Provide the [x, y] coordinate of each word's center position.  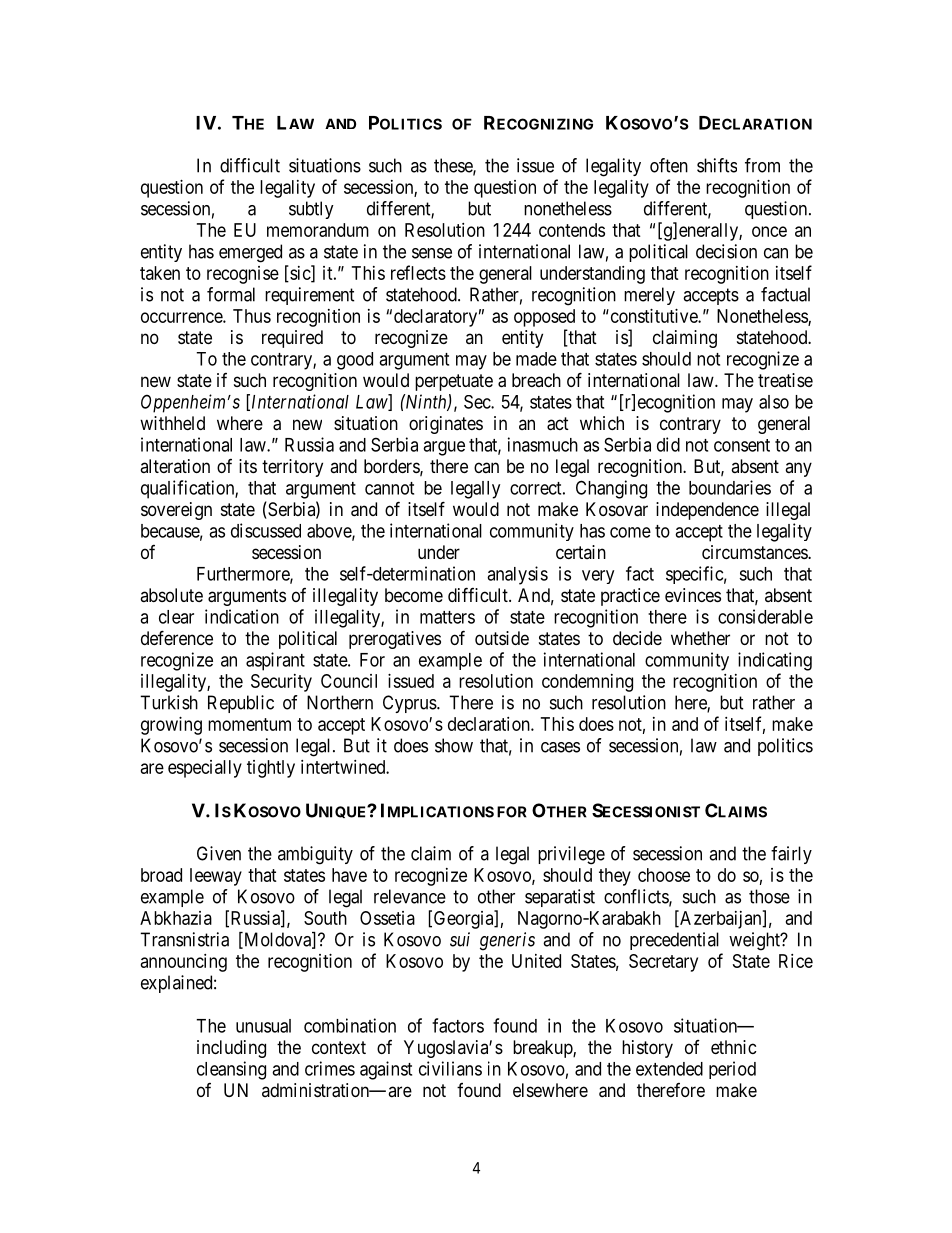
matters [447, 617]
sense [432, 253]
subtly [311, 210]
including [231, 1049]
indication [242, 616]
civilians [450, 1068]
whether [700, 638]
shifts [717, 165]
